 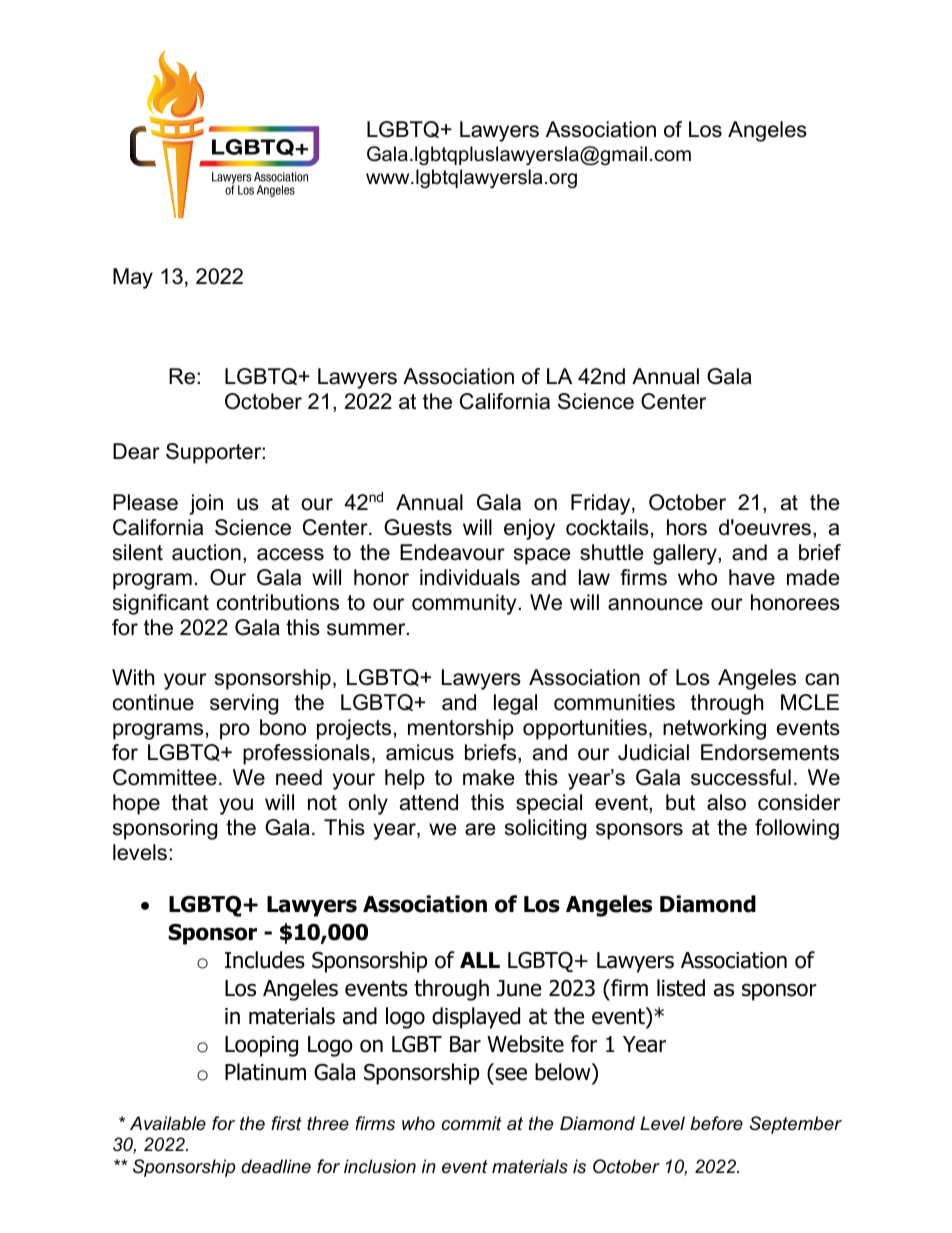 What do you see at coordinates (380, 1166) in the image?
I see `inclusion` at bounding box center [380, 1166].
